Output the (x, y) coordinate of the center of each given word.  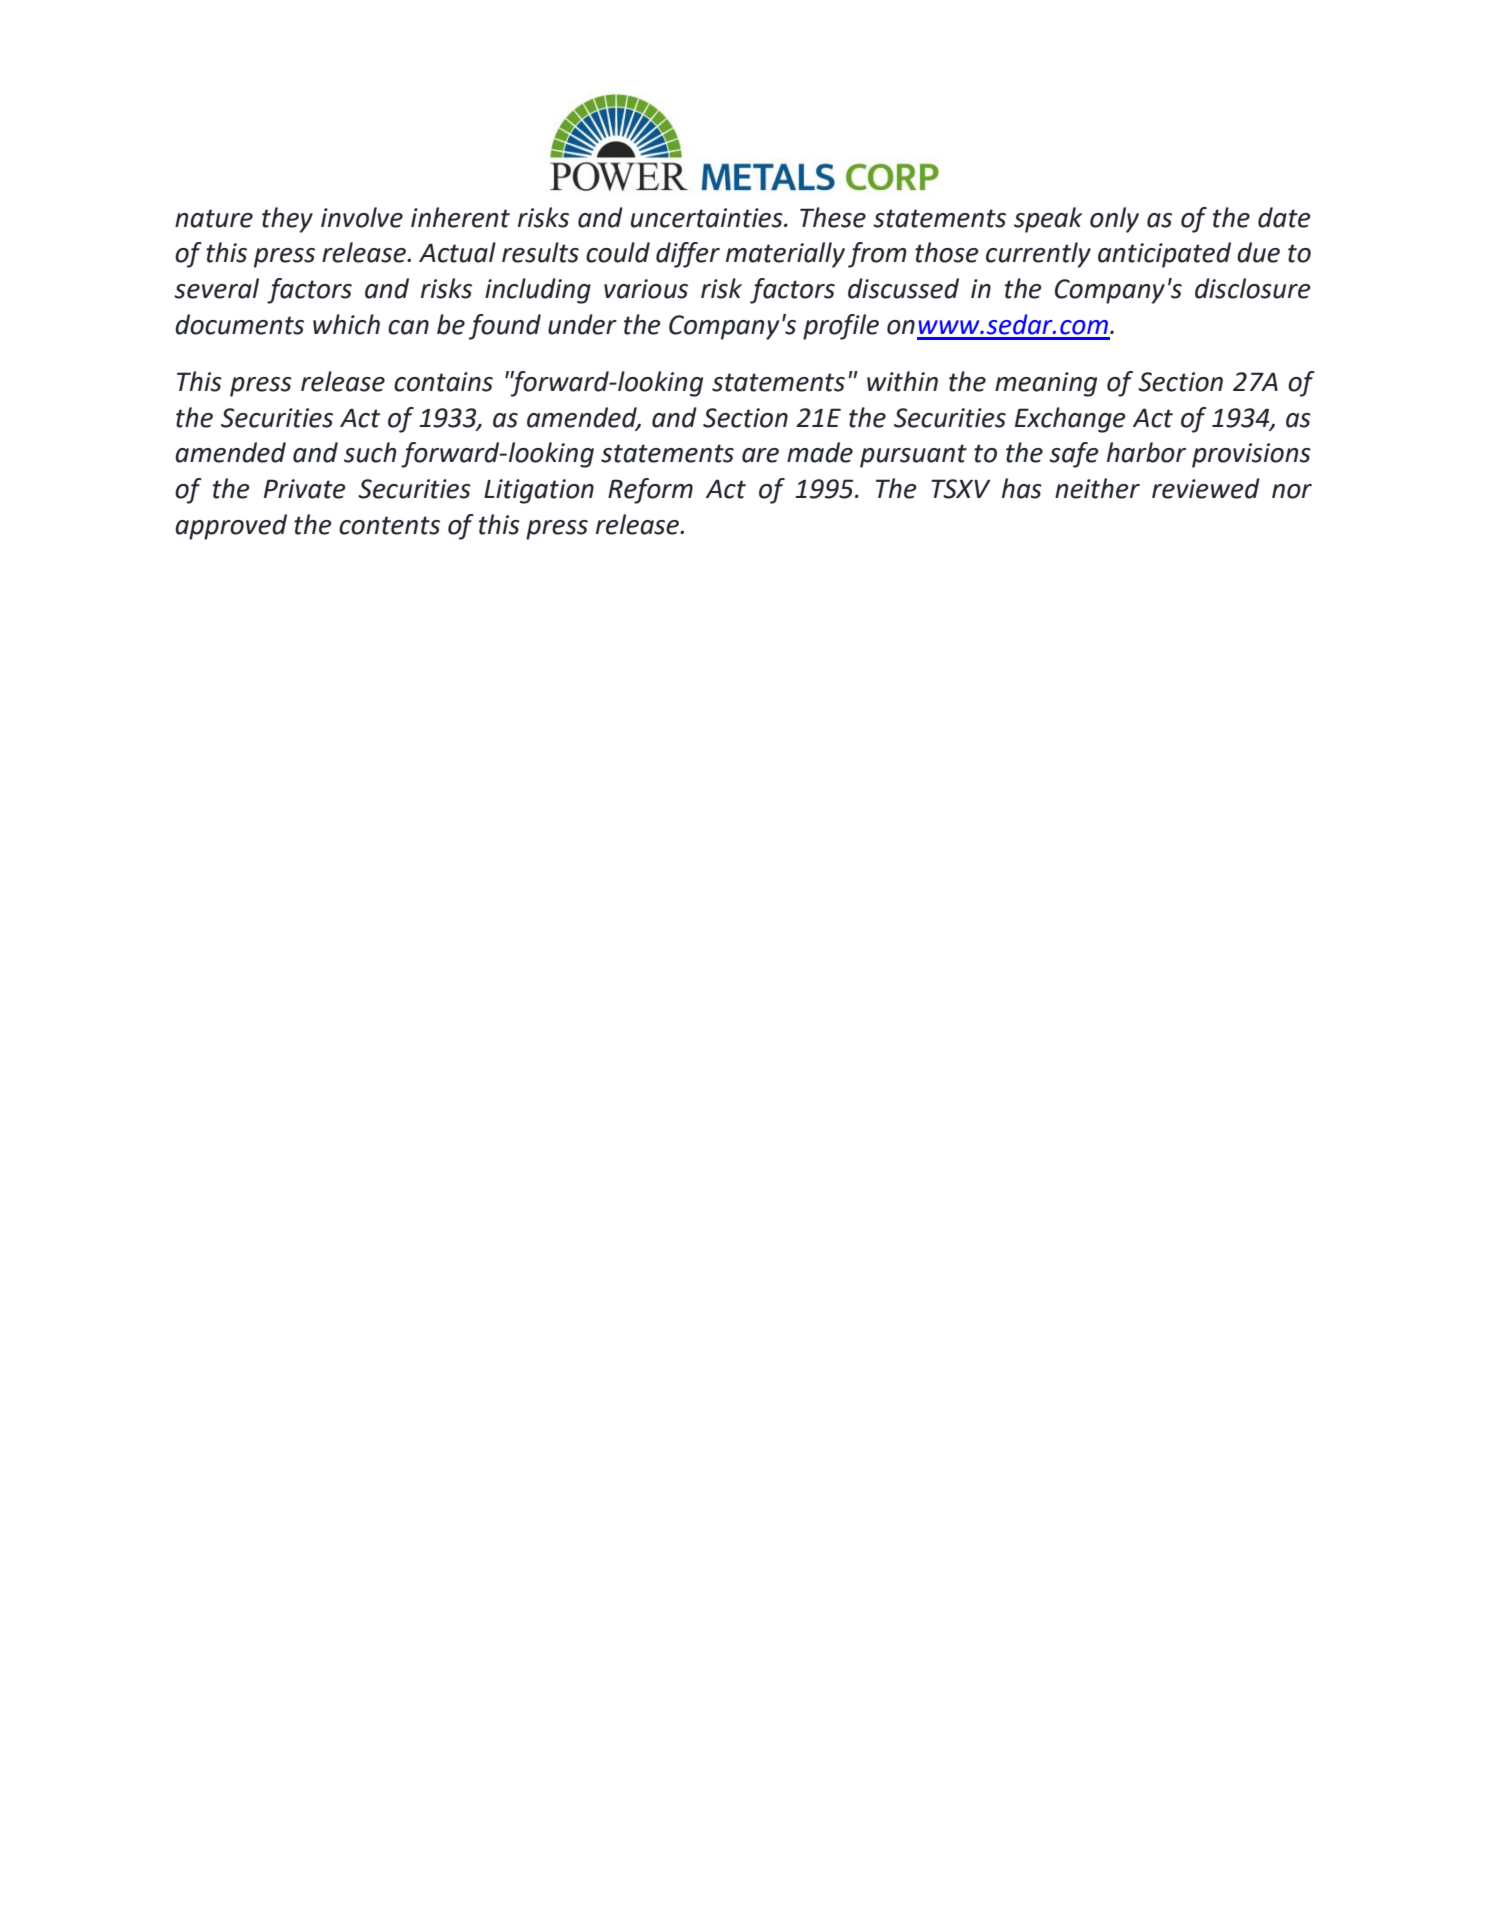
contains (443, 382)
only (1114, 220)
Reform (650, 491)
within (902, 381)
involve (362, 217)
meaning (1046, 384)
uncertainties (708, 218)
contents (389, 525)
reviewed (1206, 488)
